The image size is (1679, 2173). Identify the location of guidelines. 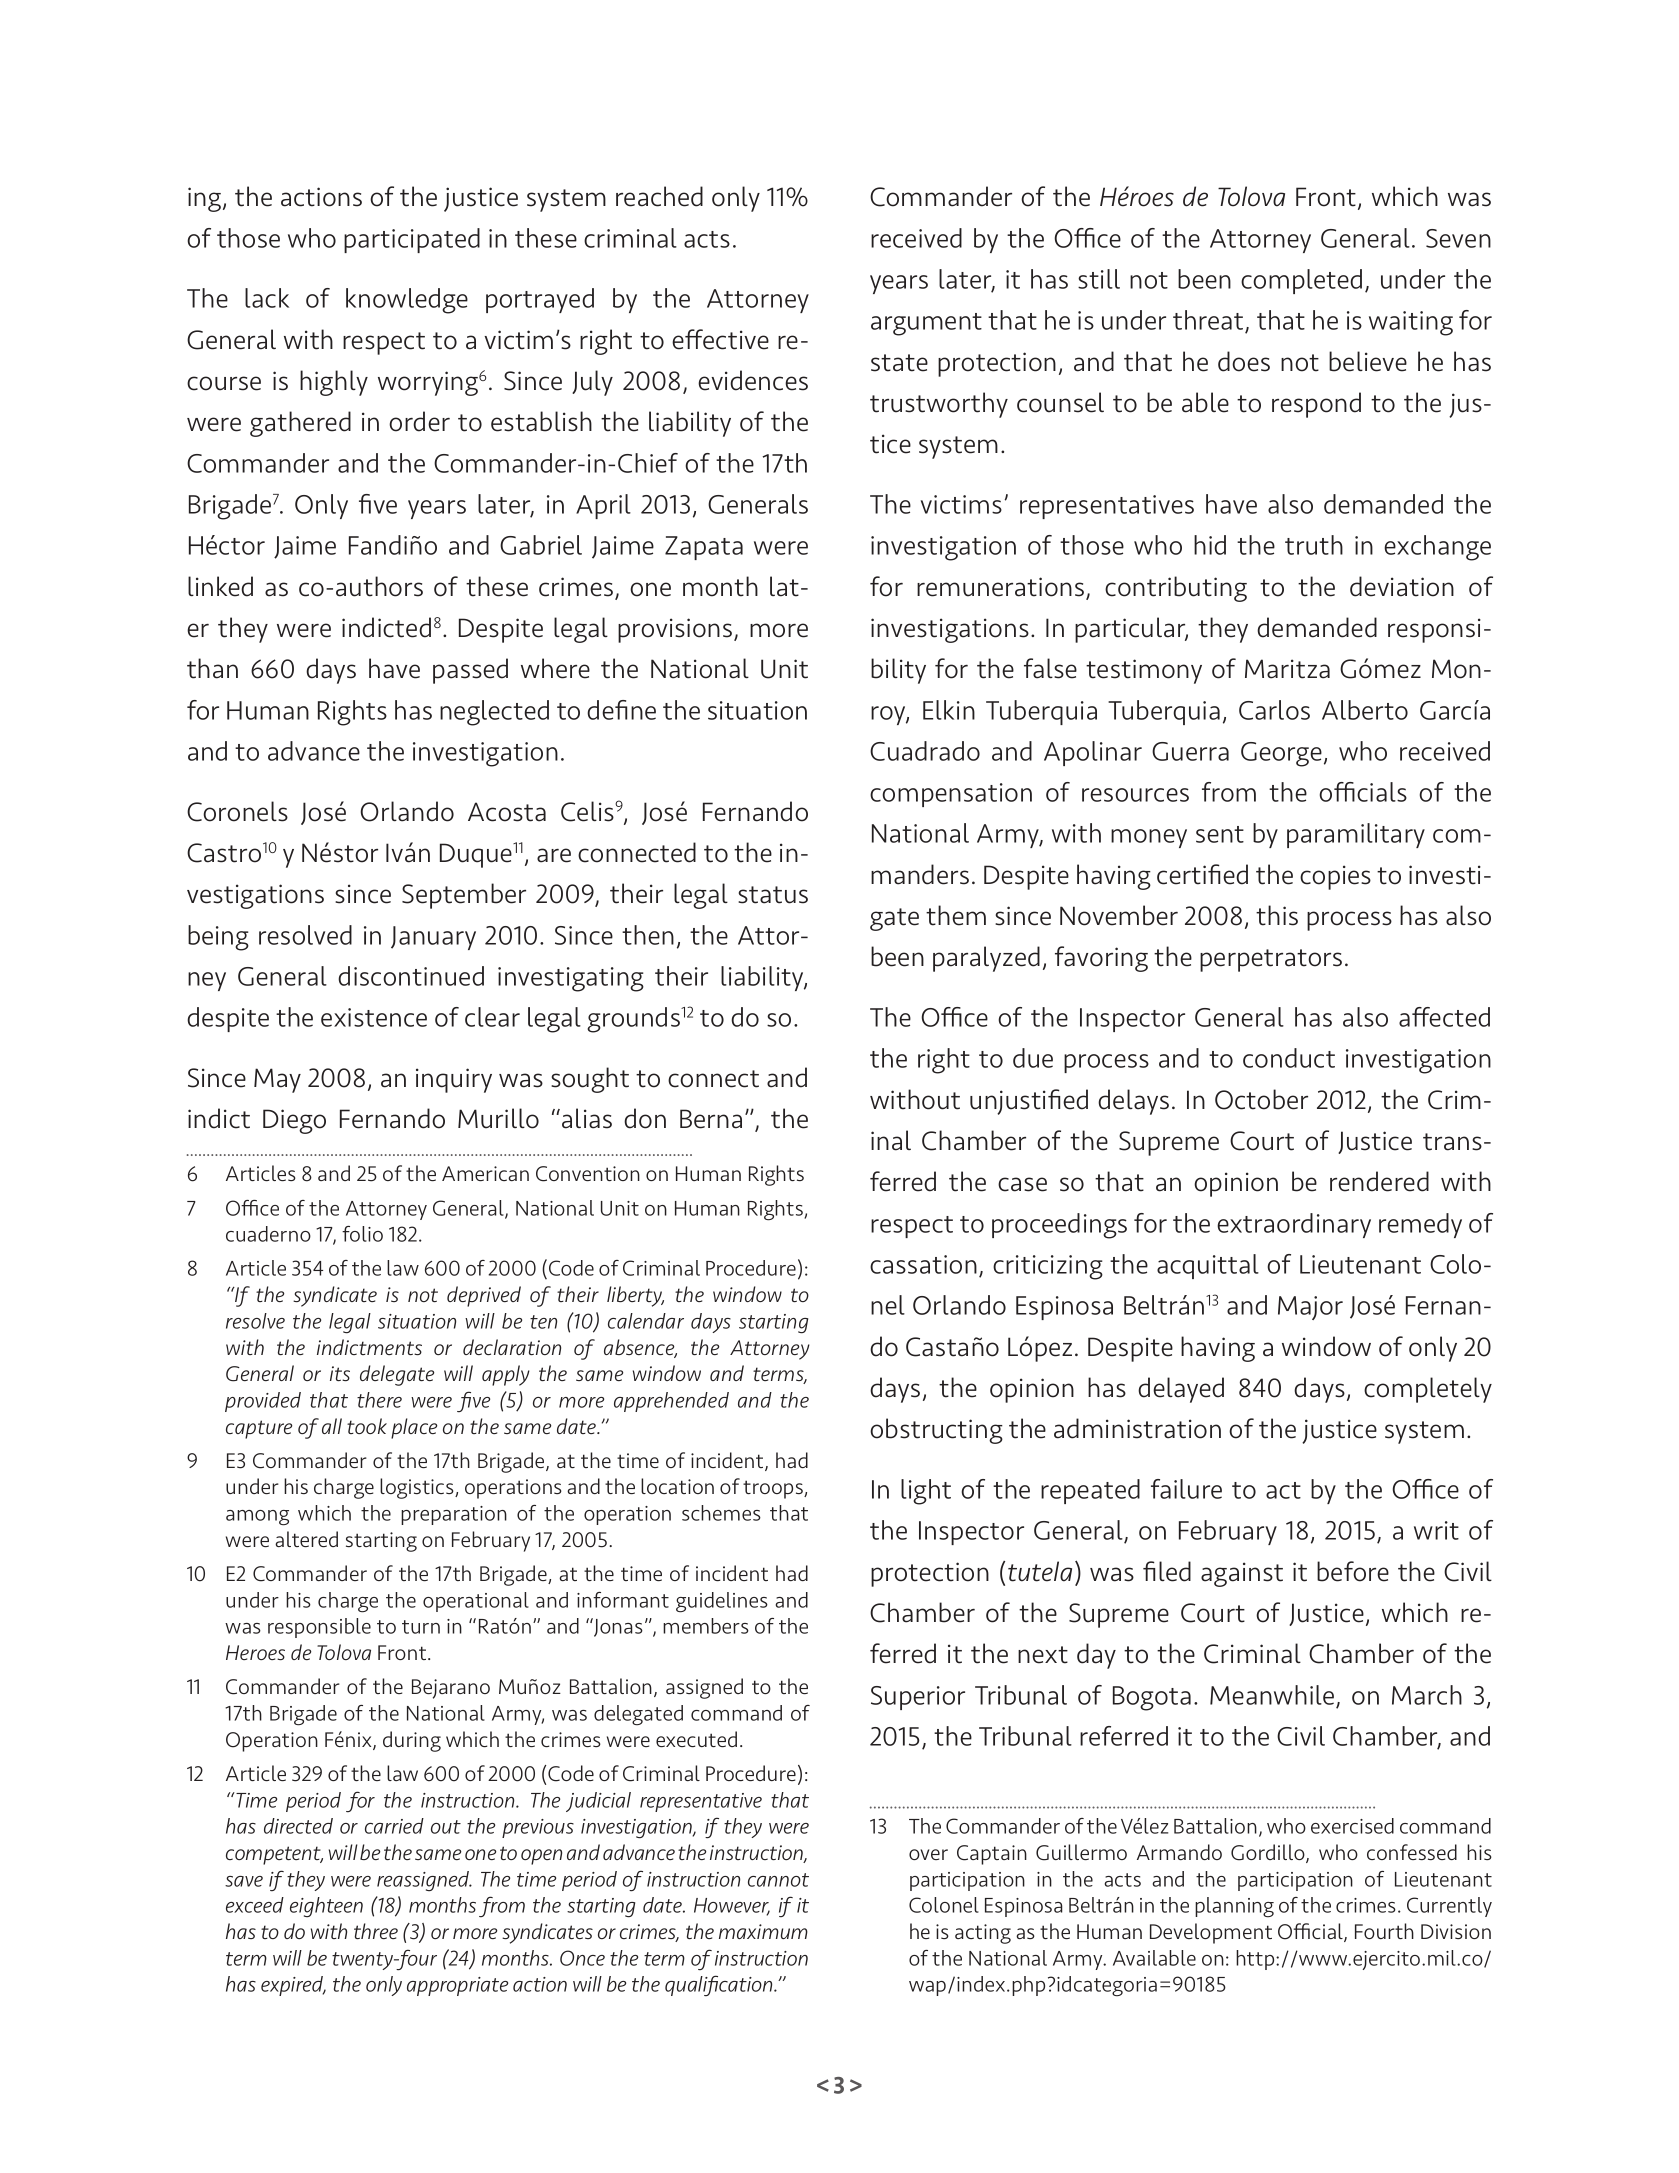
(722, 1602).
